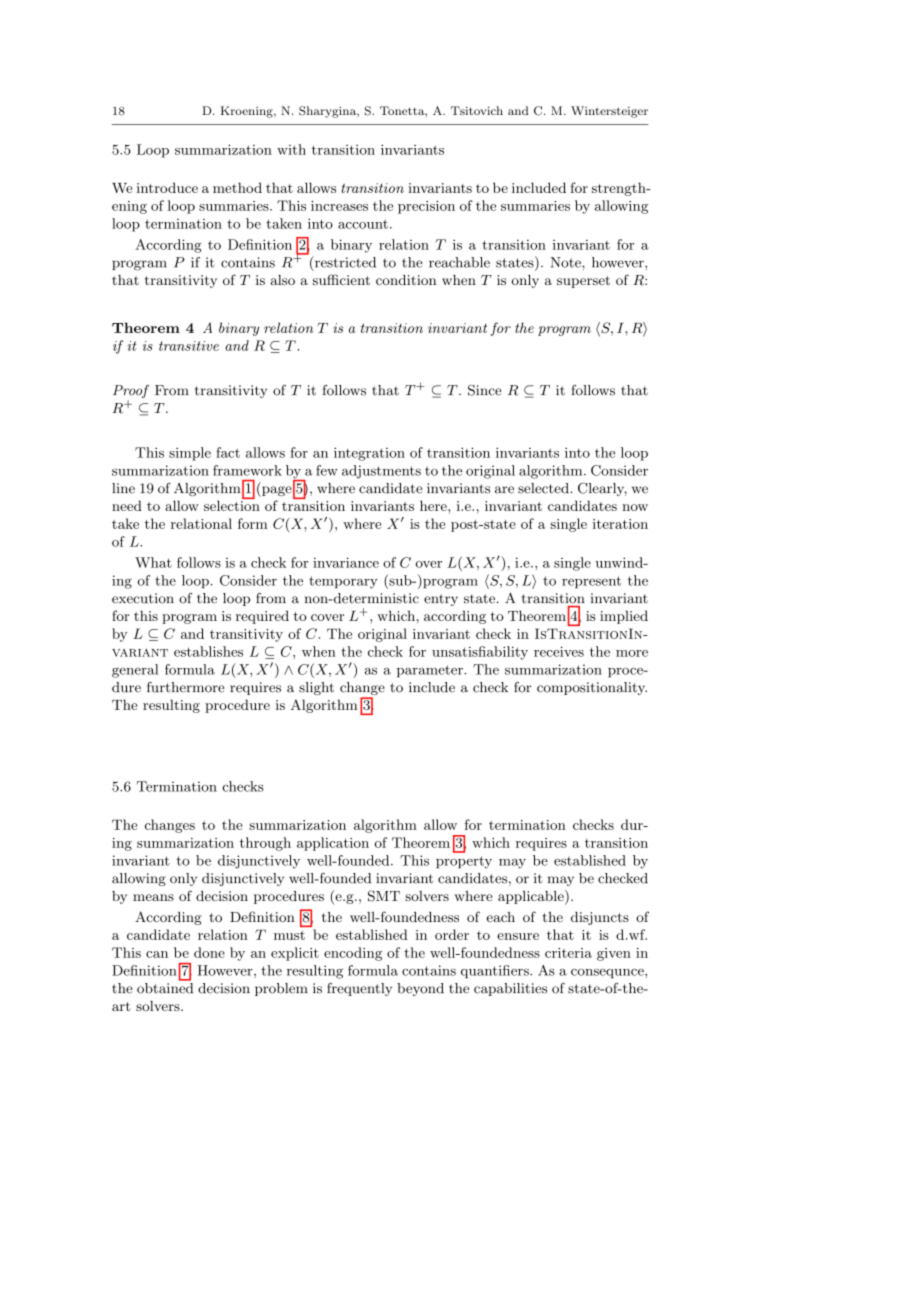 The width and height of the page is (924, 1308). What do you see at coordinates (591, 582) in the page?
I see `represent` at bounding box center [591, 582].
